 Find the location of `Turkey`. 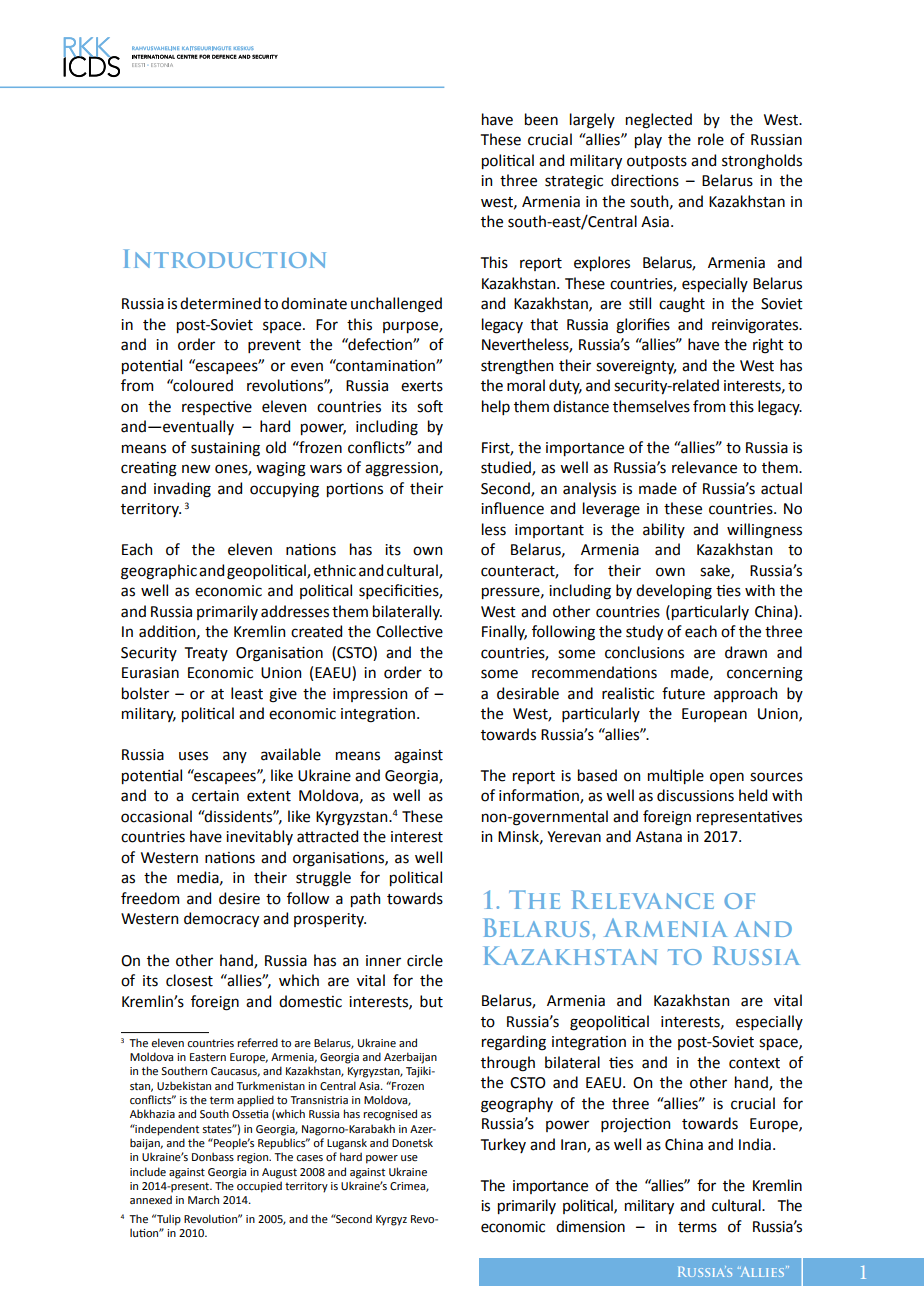

Turkey is located at coordinates (503, 1145).
